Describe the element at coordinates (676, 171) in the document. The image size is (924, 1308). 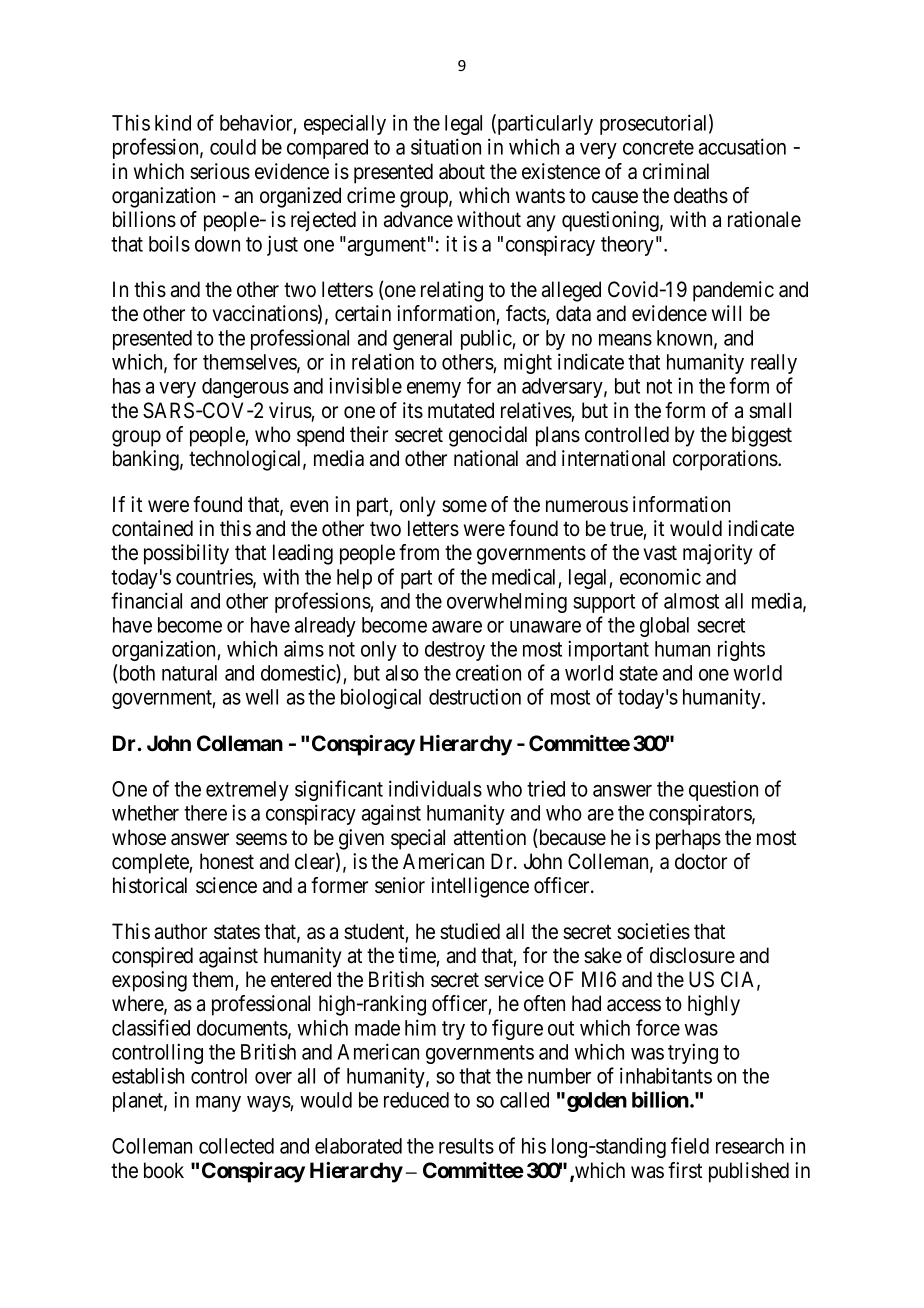
I see `criminal` at that location.
